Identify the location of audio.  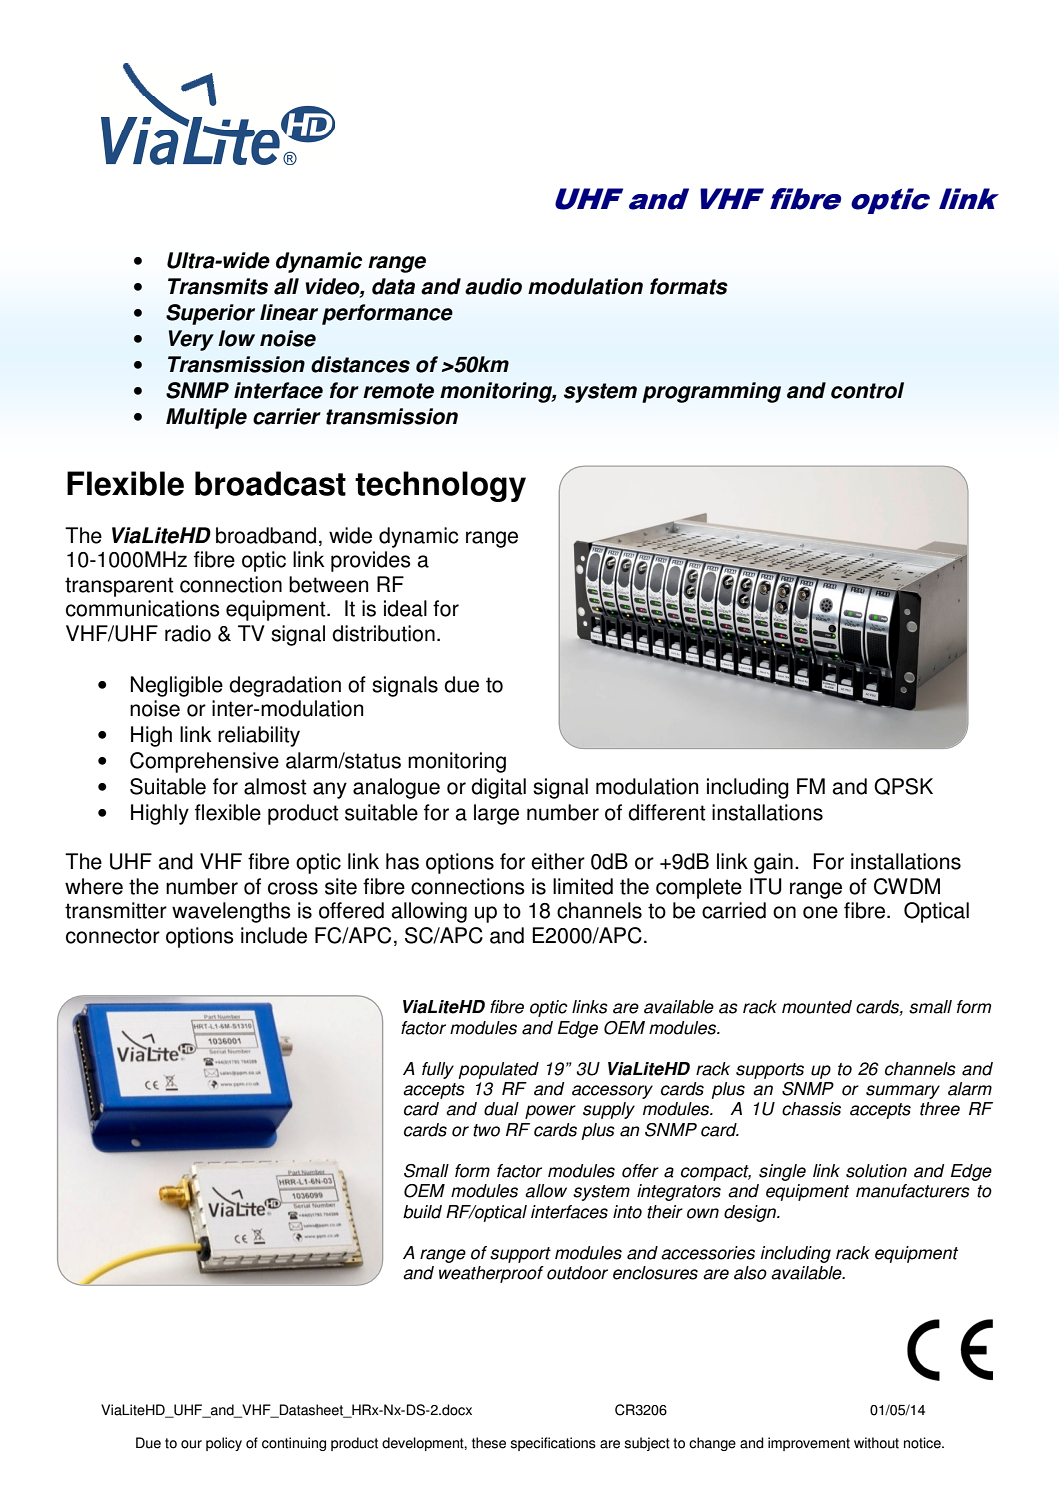
(493, 286).
